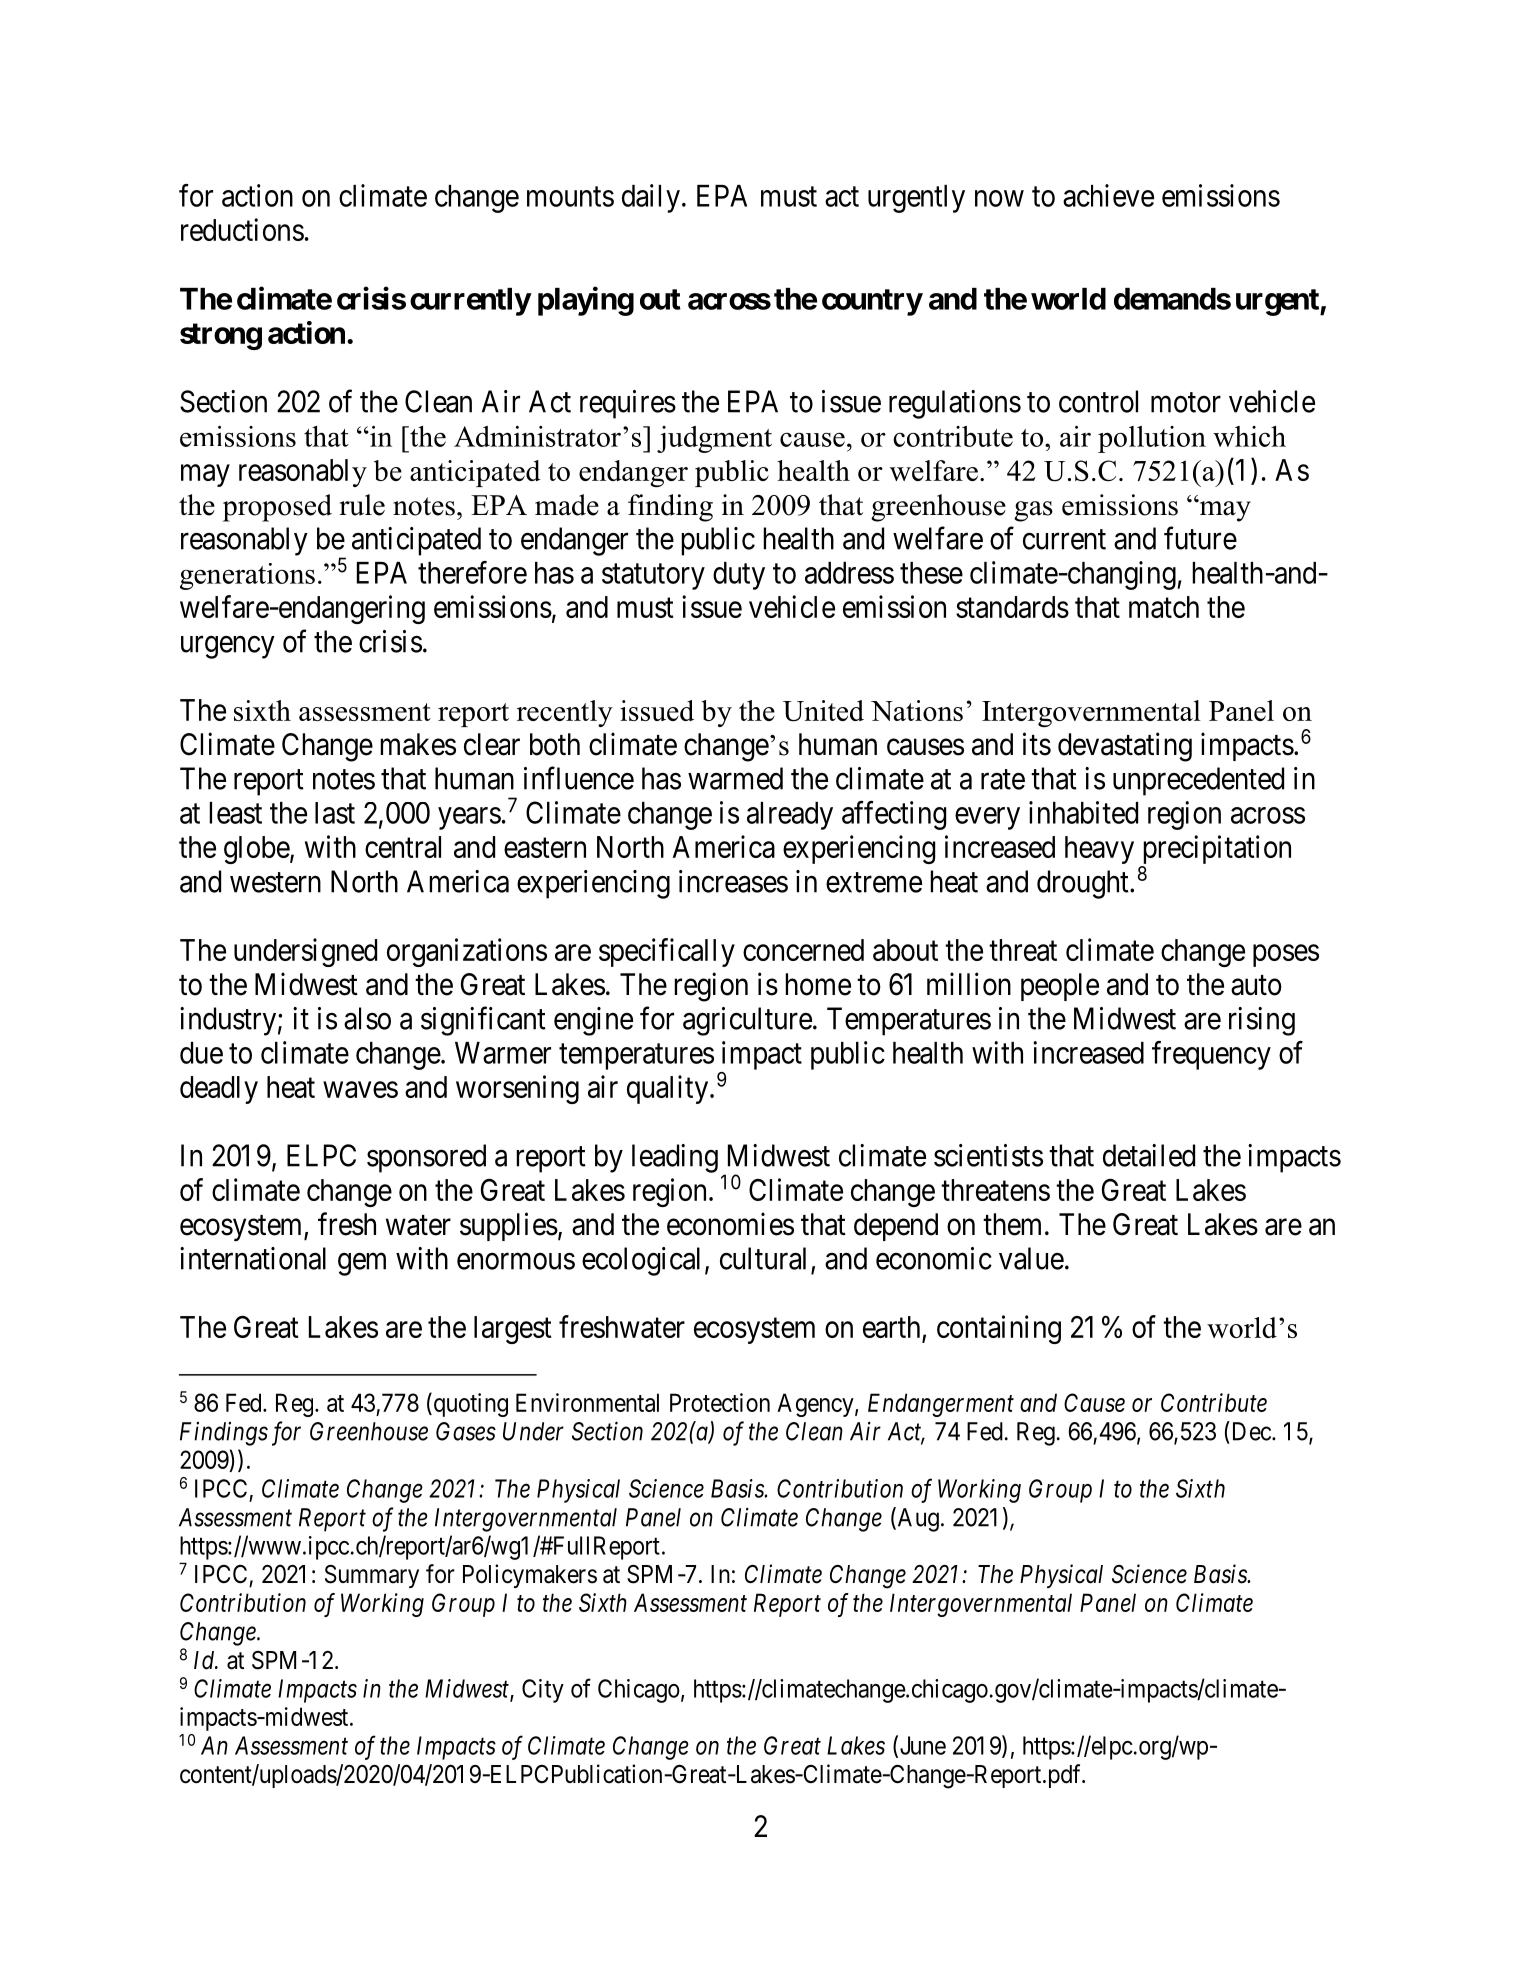  What do you see at coordinates (675, 1158) in the document?
I see `leading` at bounding box center [675, 1158].
